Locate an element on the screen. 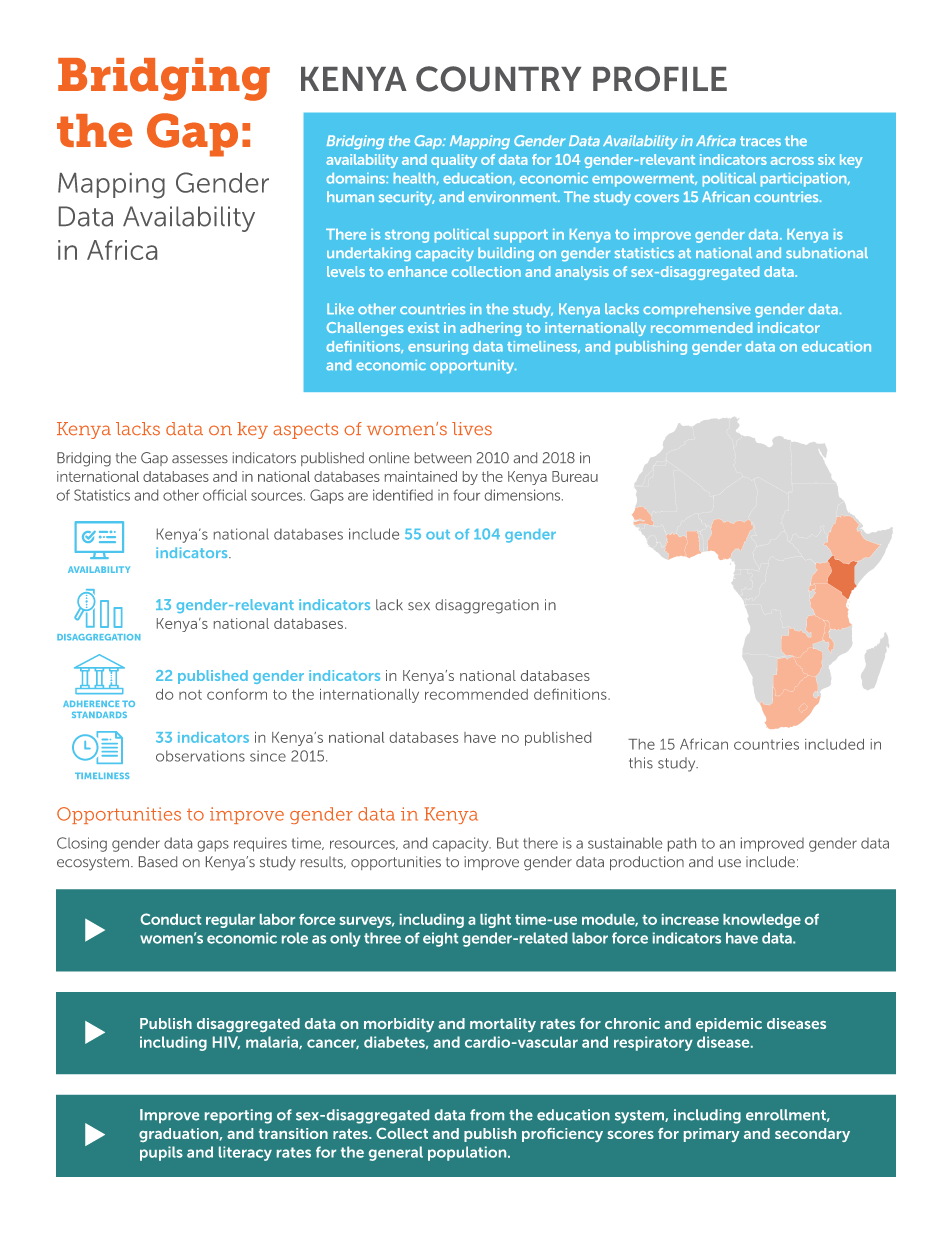 Image resolution: width=952 pixels, height=1233 pixels. Based is located at coordinates (158, 861).
